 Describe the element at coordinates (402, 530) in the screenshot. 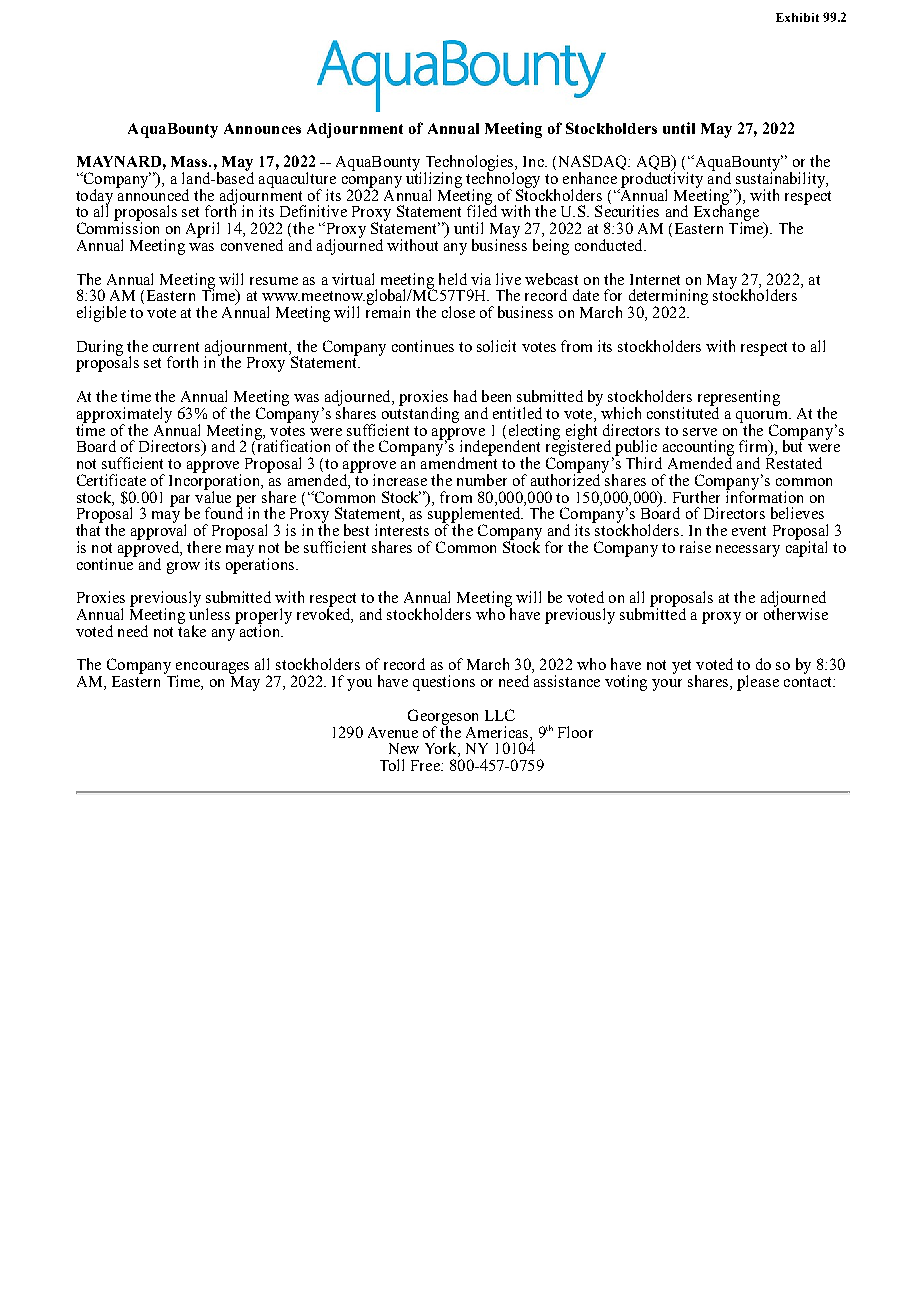

I see `interests` at that location.
